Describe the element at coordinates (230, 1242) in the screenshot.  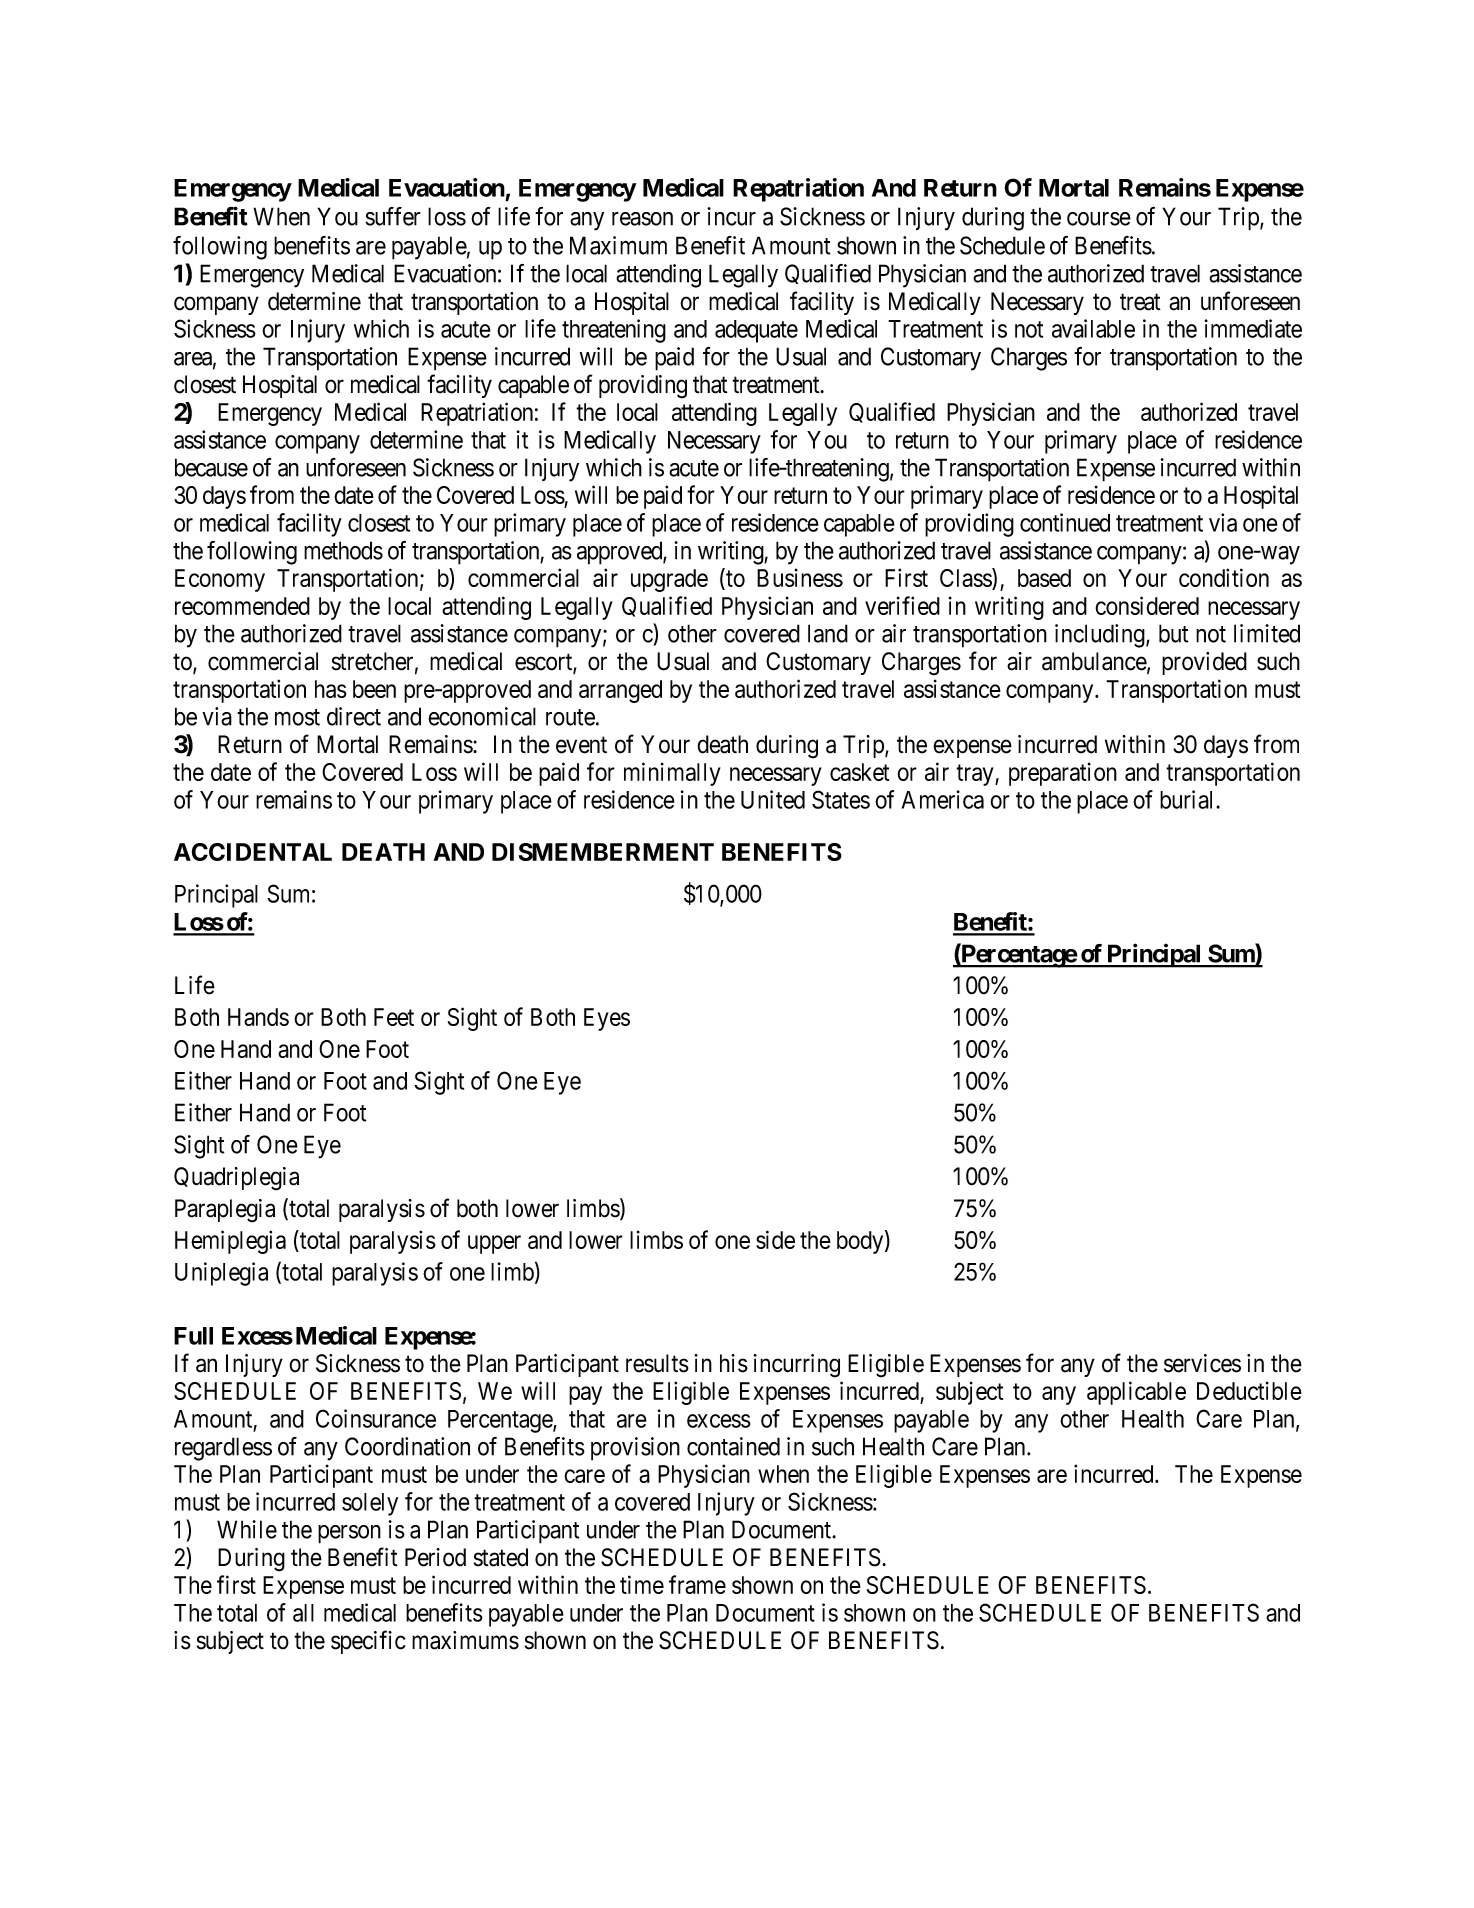
I see `Hemiplegia` at that location.
